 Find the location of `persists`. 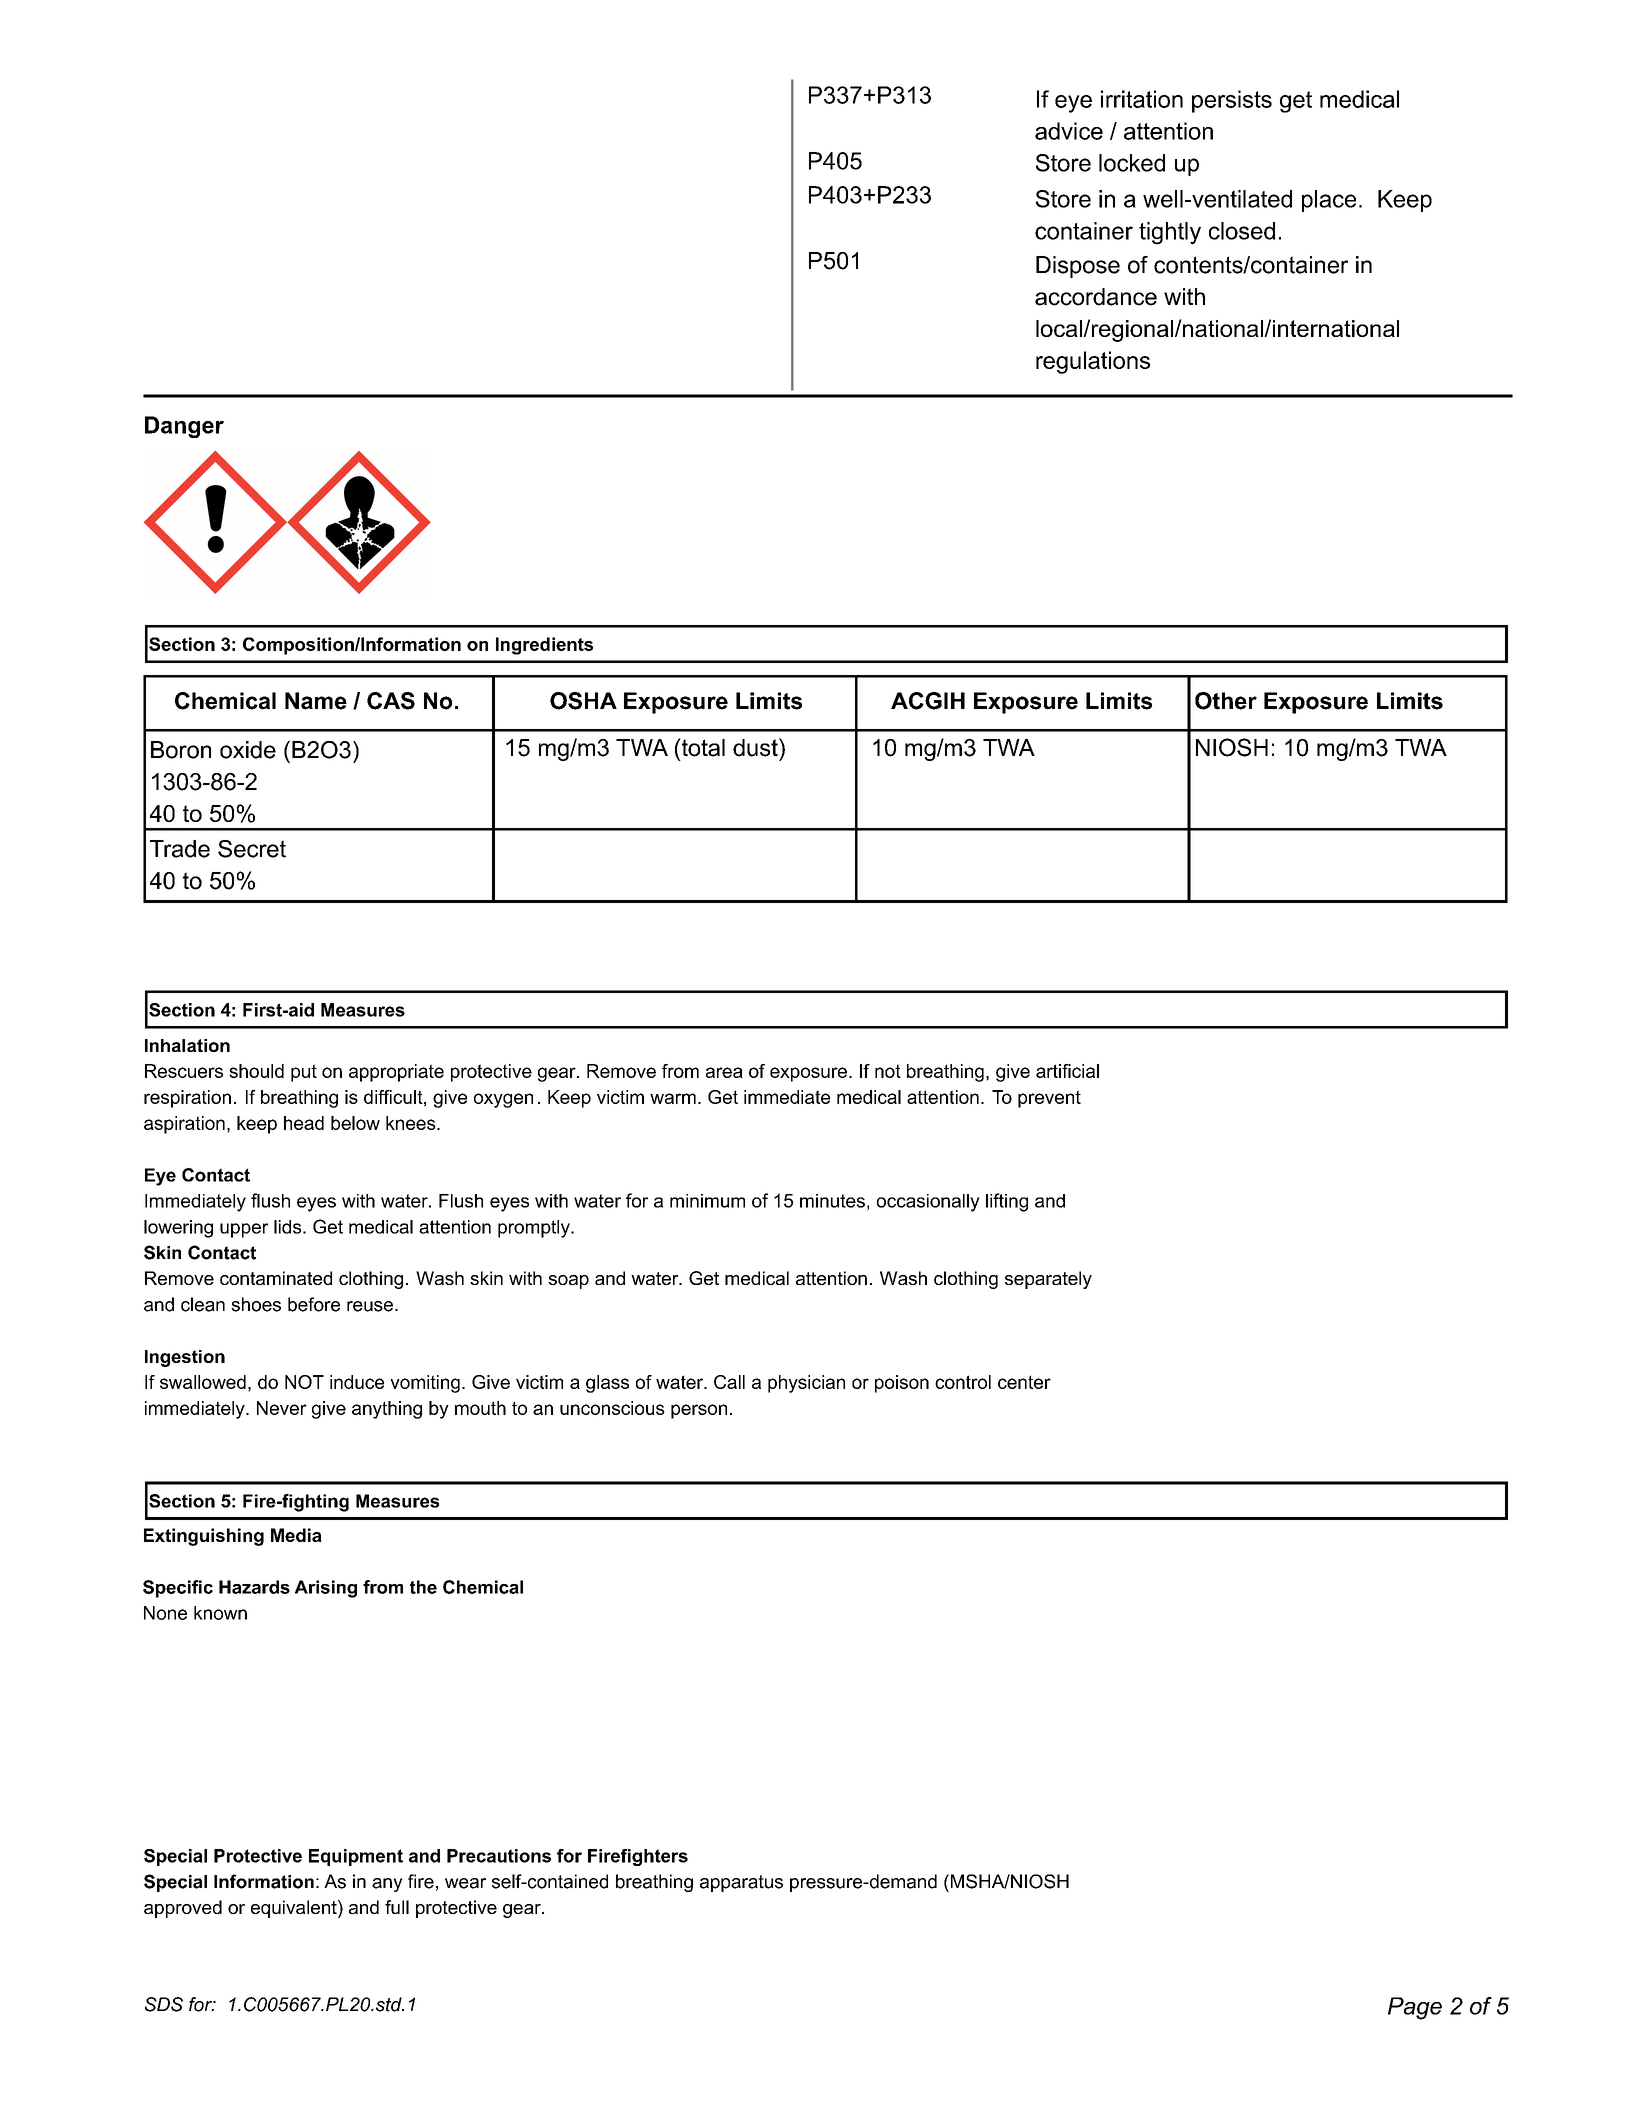

persists is located at coordinates (1232, 101).
